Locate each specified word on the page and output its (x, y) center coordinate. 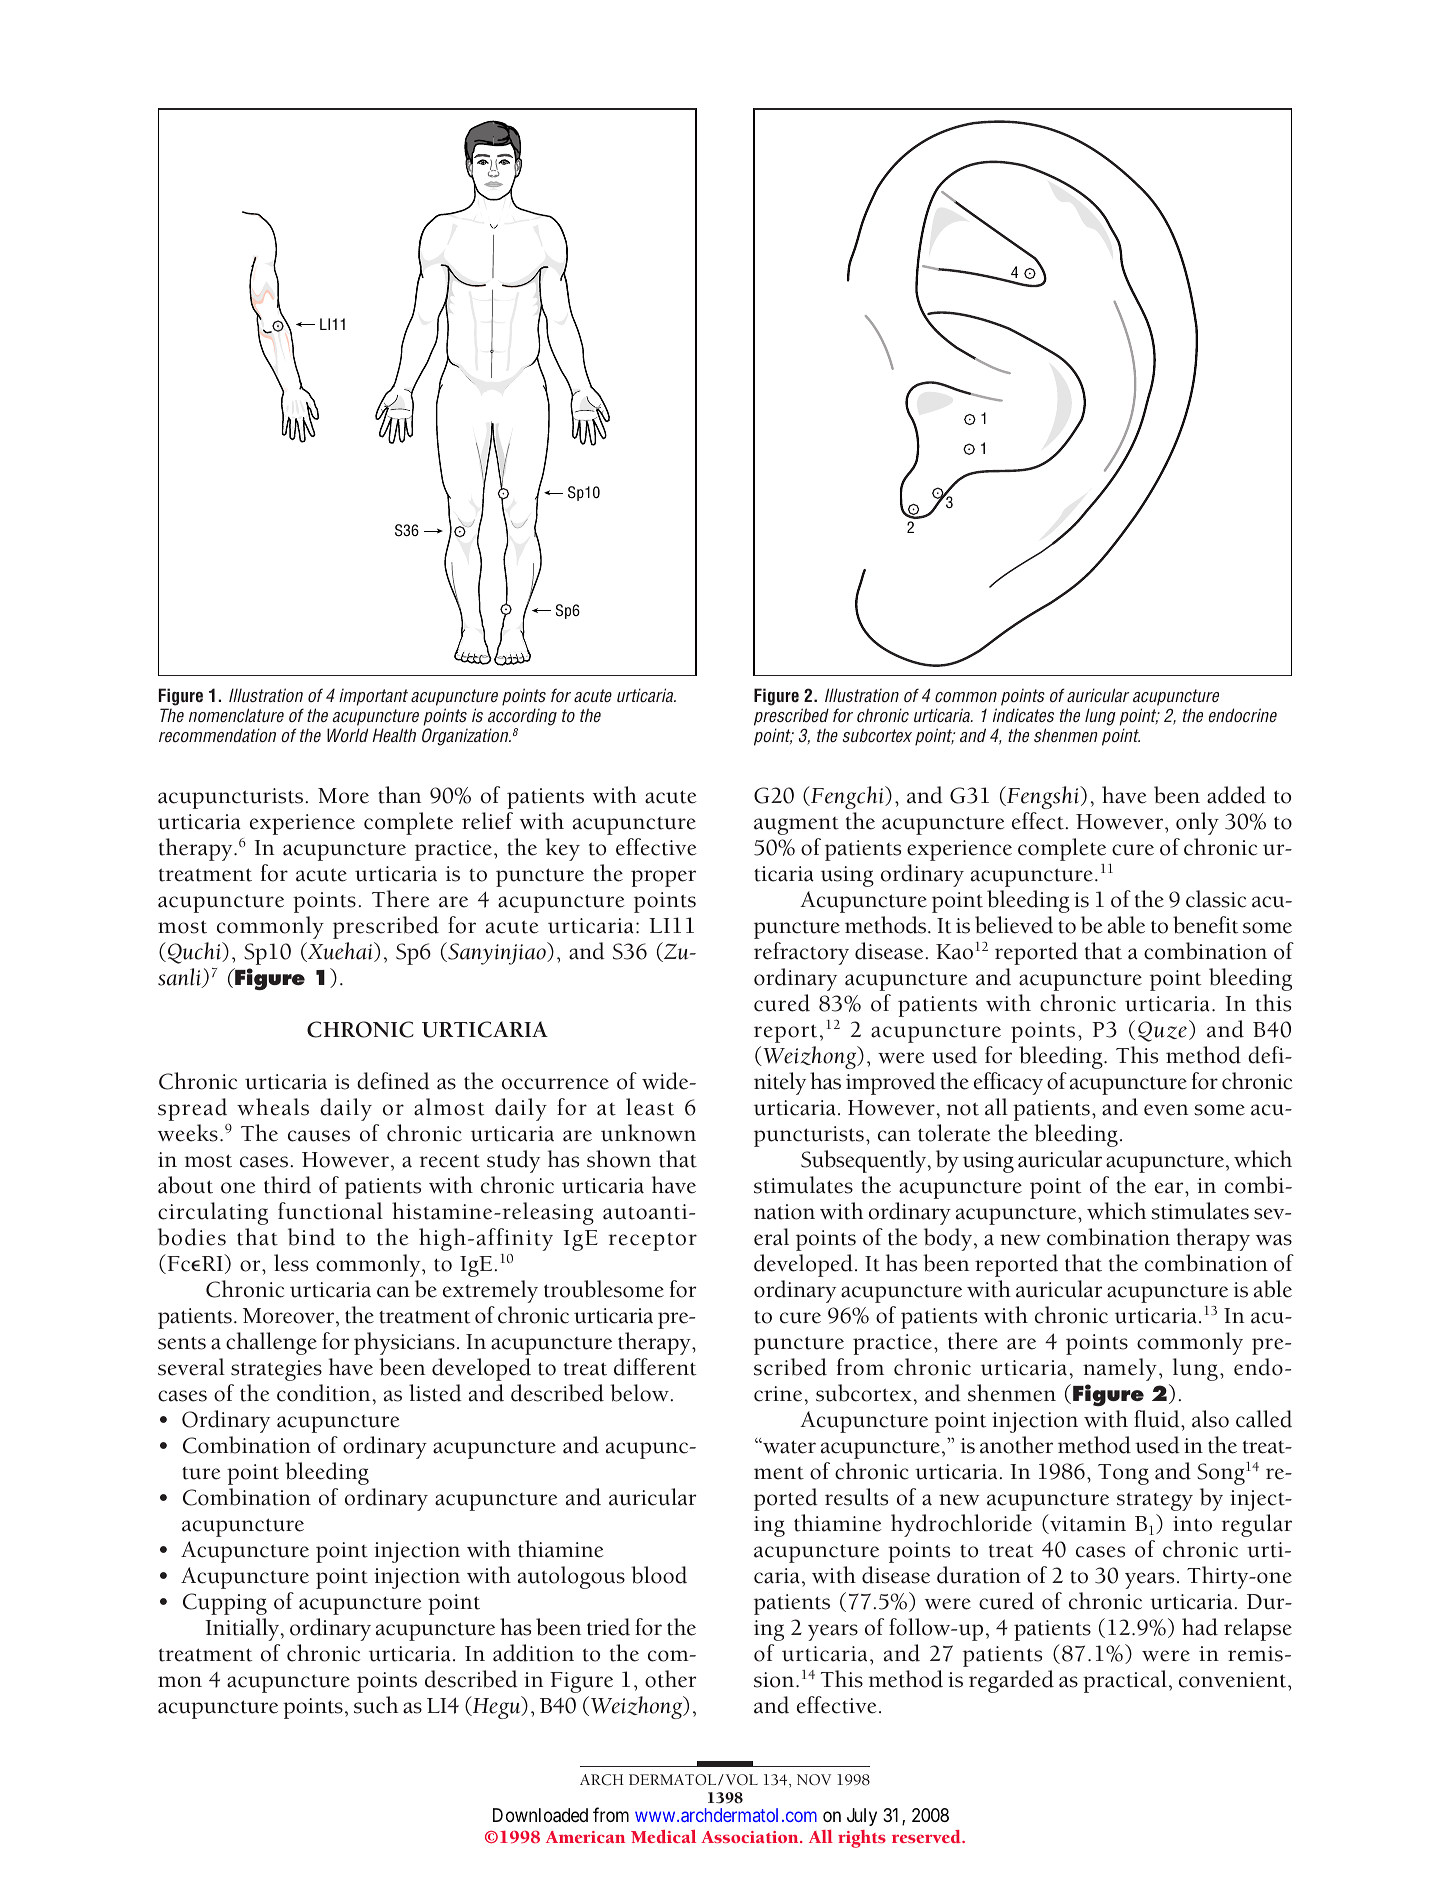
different (655, 1367)
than (399, 795)
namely (1120, 1369)
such (376, 1705)
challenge (271, 1343)
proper (663, 878)
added (1236, 795)
